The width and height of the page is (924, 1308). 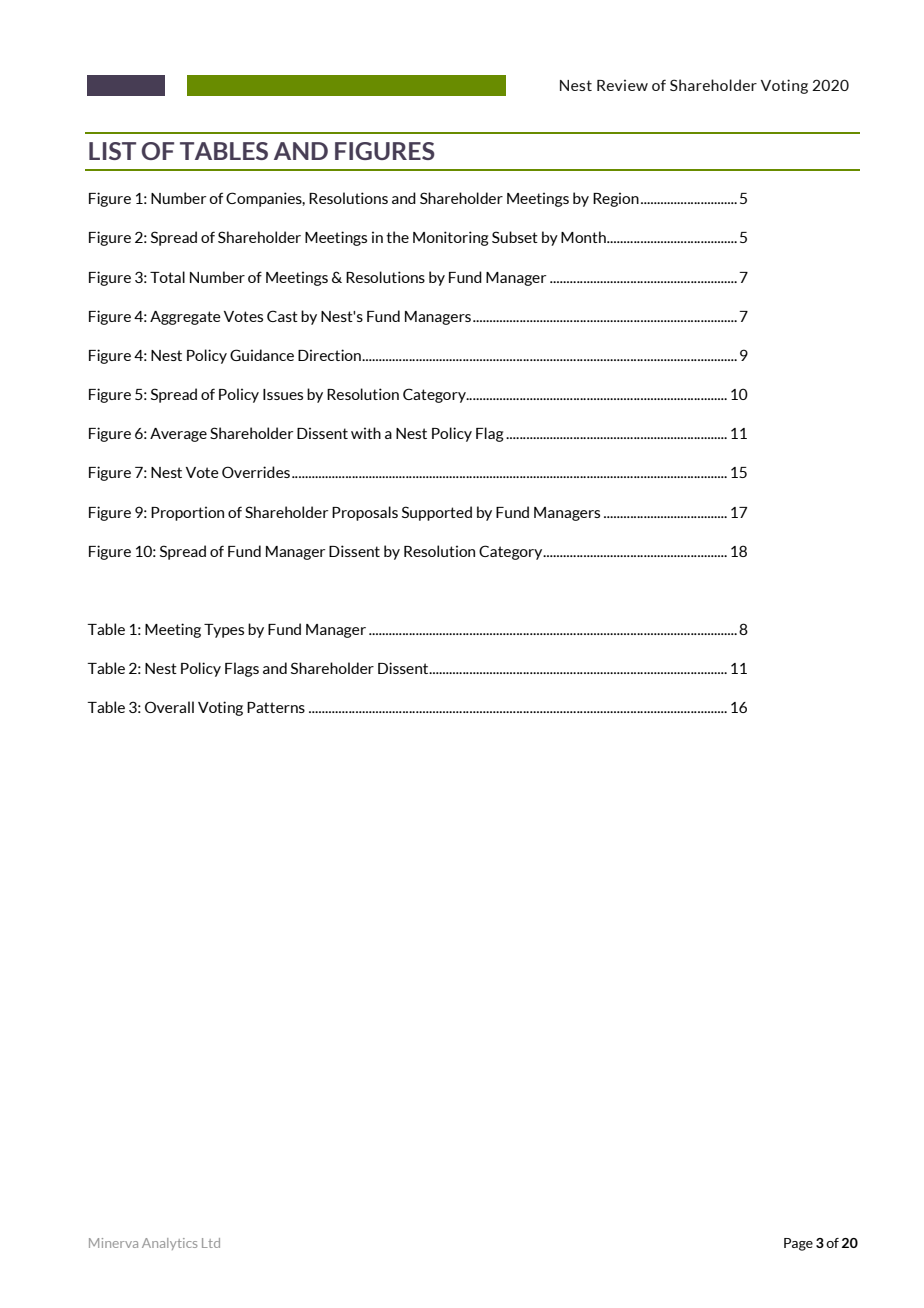 I want to click on Proposals, so click(x=365, y=513).
